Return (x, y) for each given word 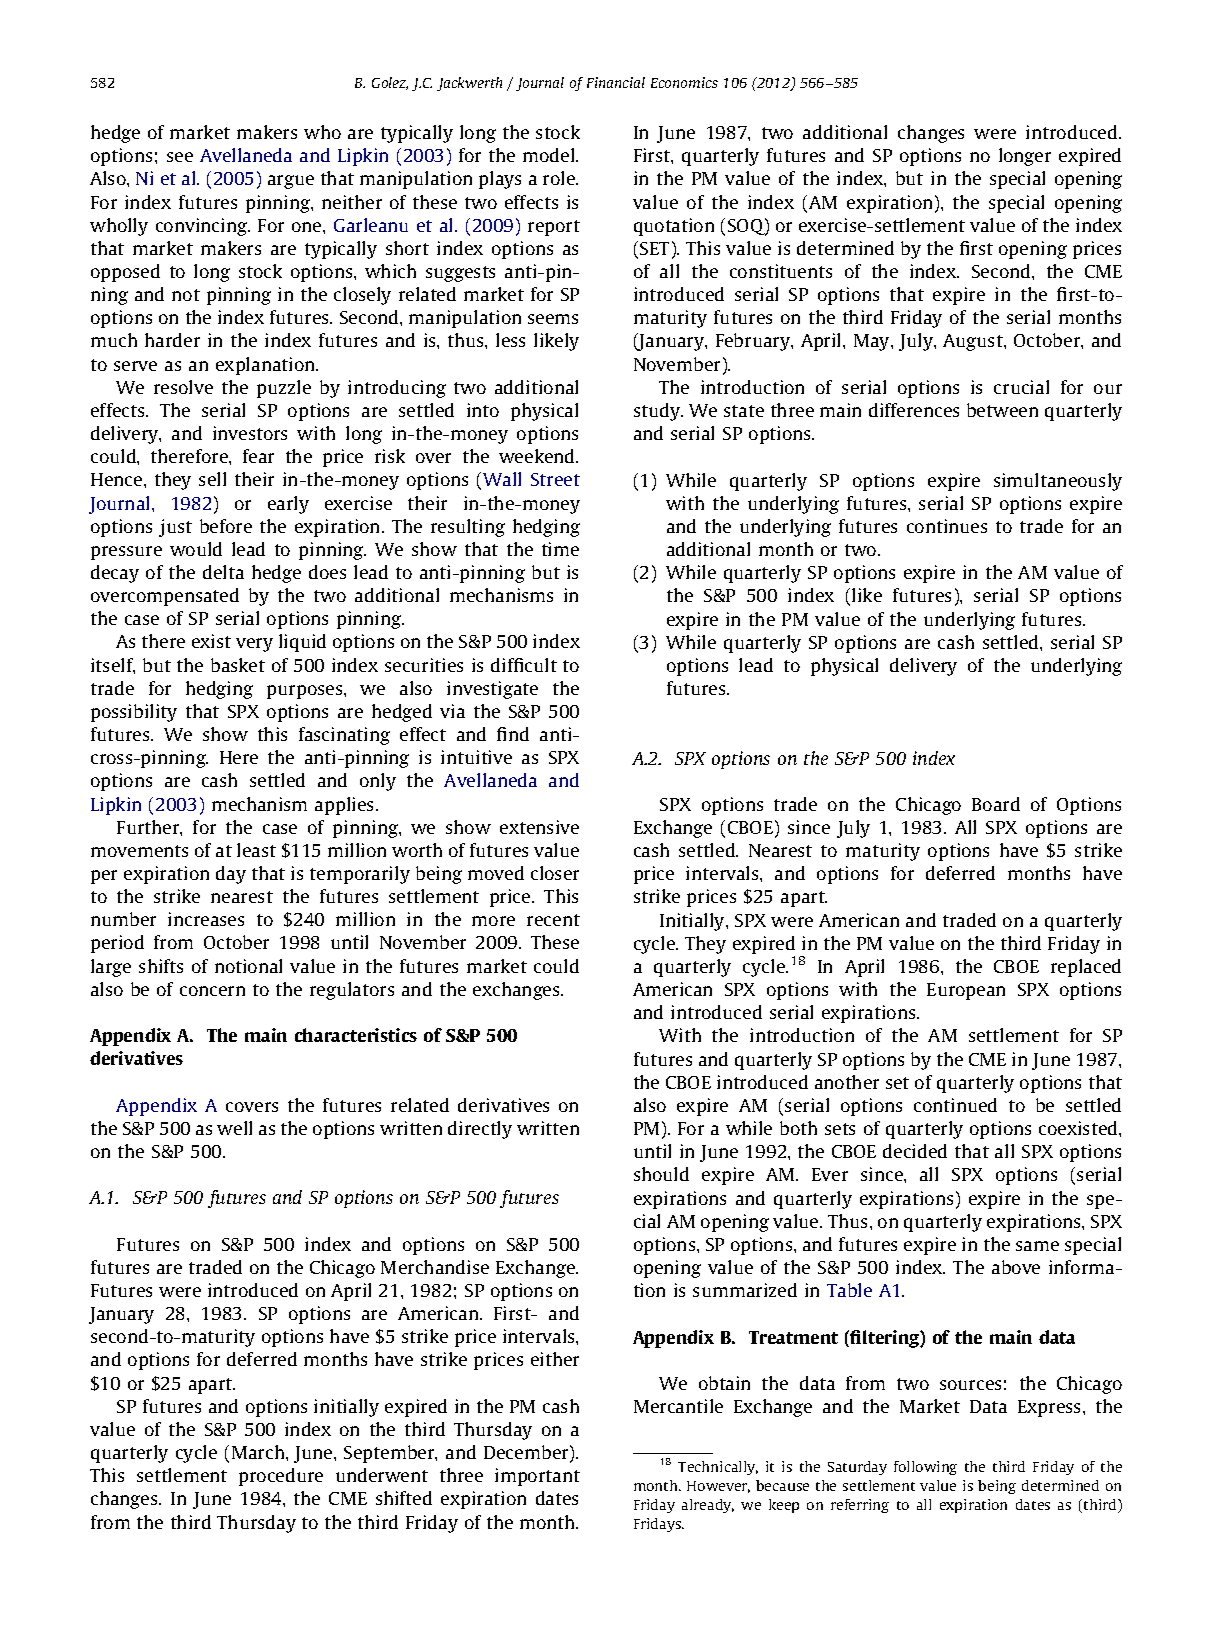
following (925, 1468)
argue (291, 182)
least (256, 850)
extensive (539, 827)
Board (996, 804)
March (259, 1452)
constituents (781, 271)
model (550, 155)
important (537, 1477)
